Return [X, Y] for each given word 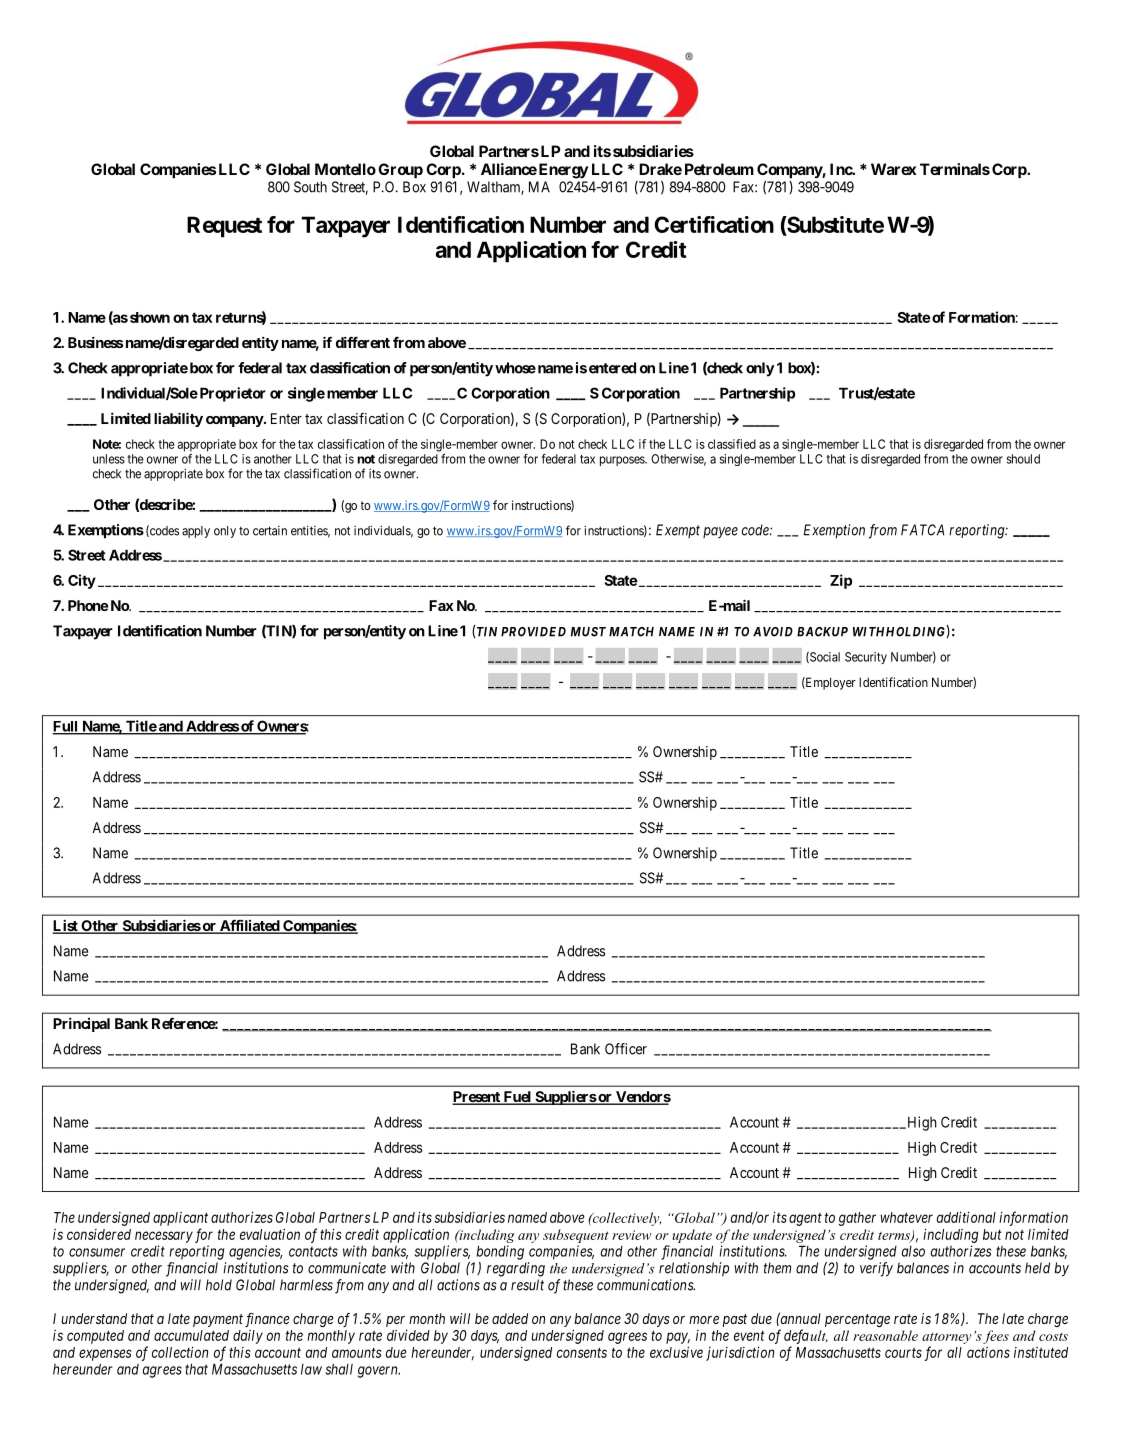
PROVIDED [533, 632]
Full [66, 727]
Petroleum [719, 169]
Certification [714, 224]
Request [224, 227]
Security [866, 658]
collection [180, 1352]
